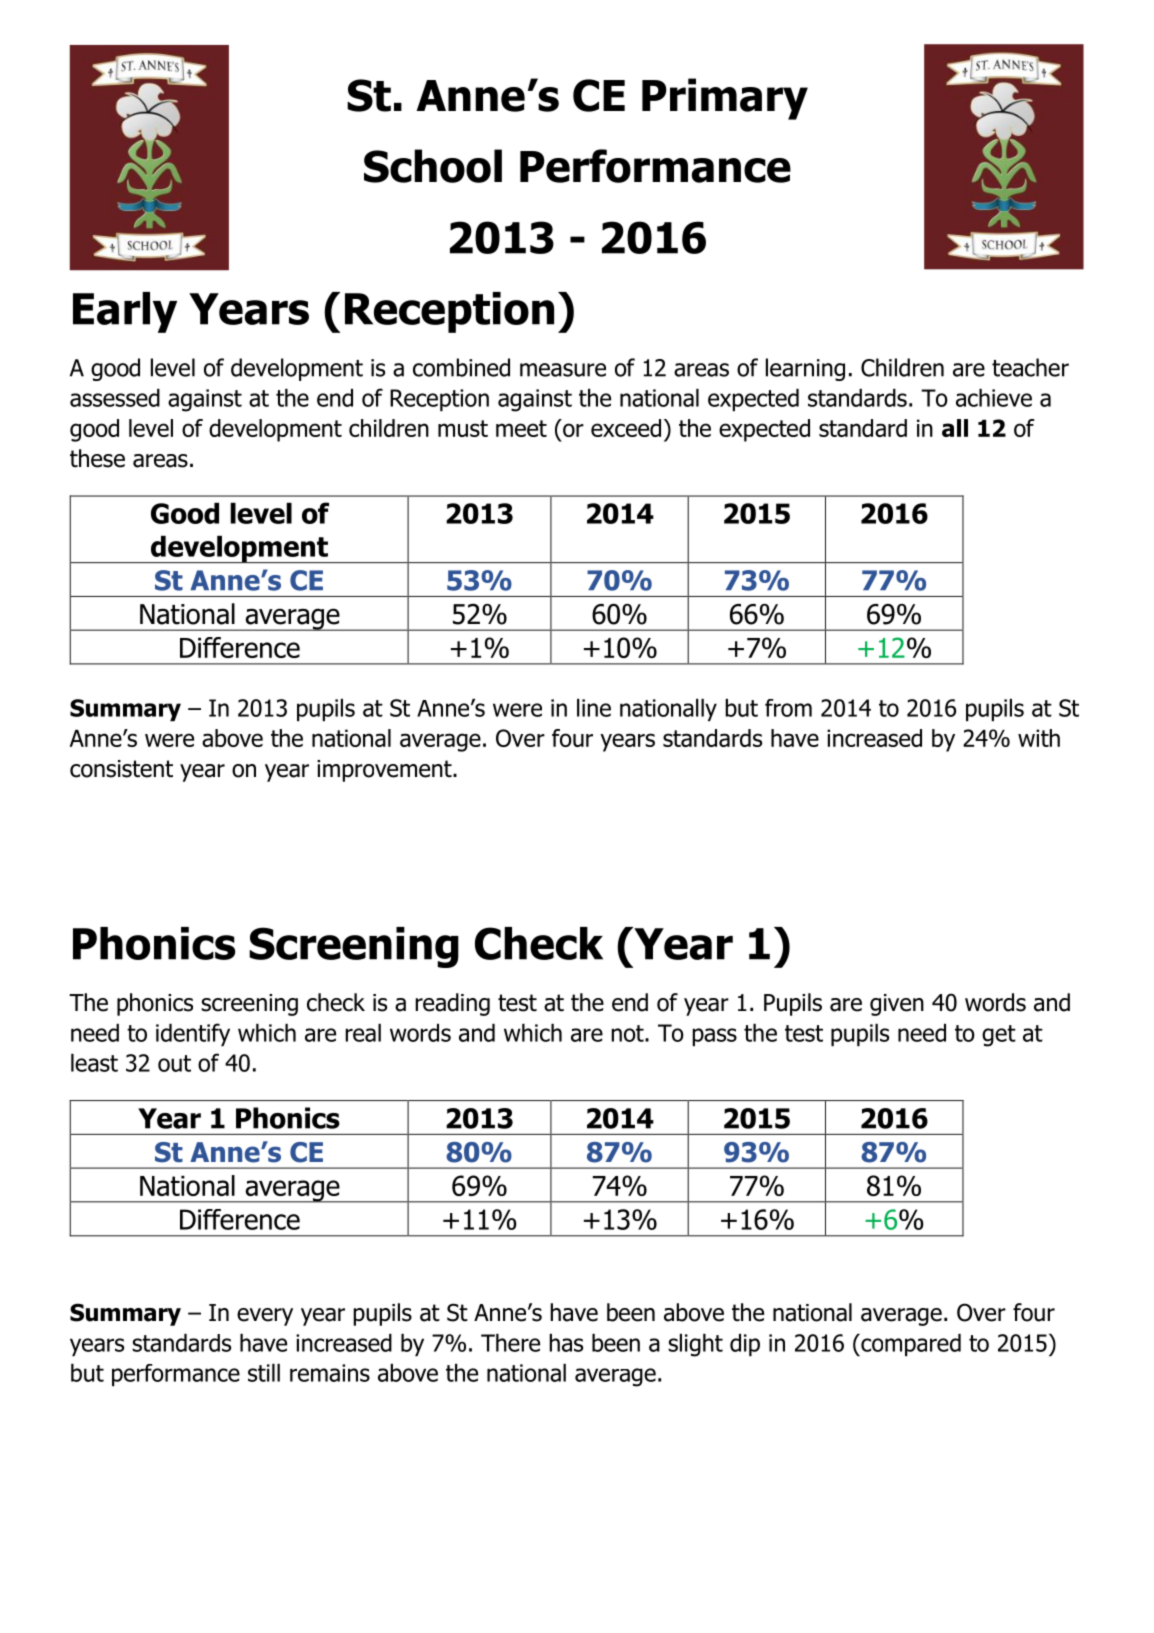  I want to click on every, so click(265, 1317).
